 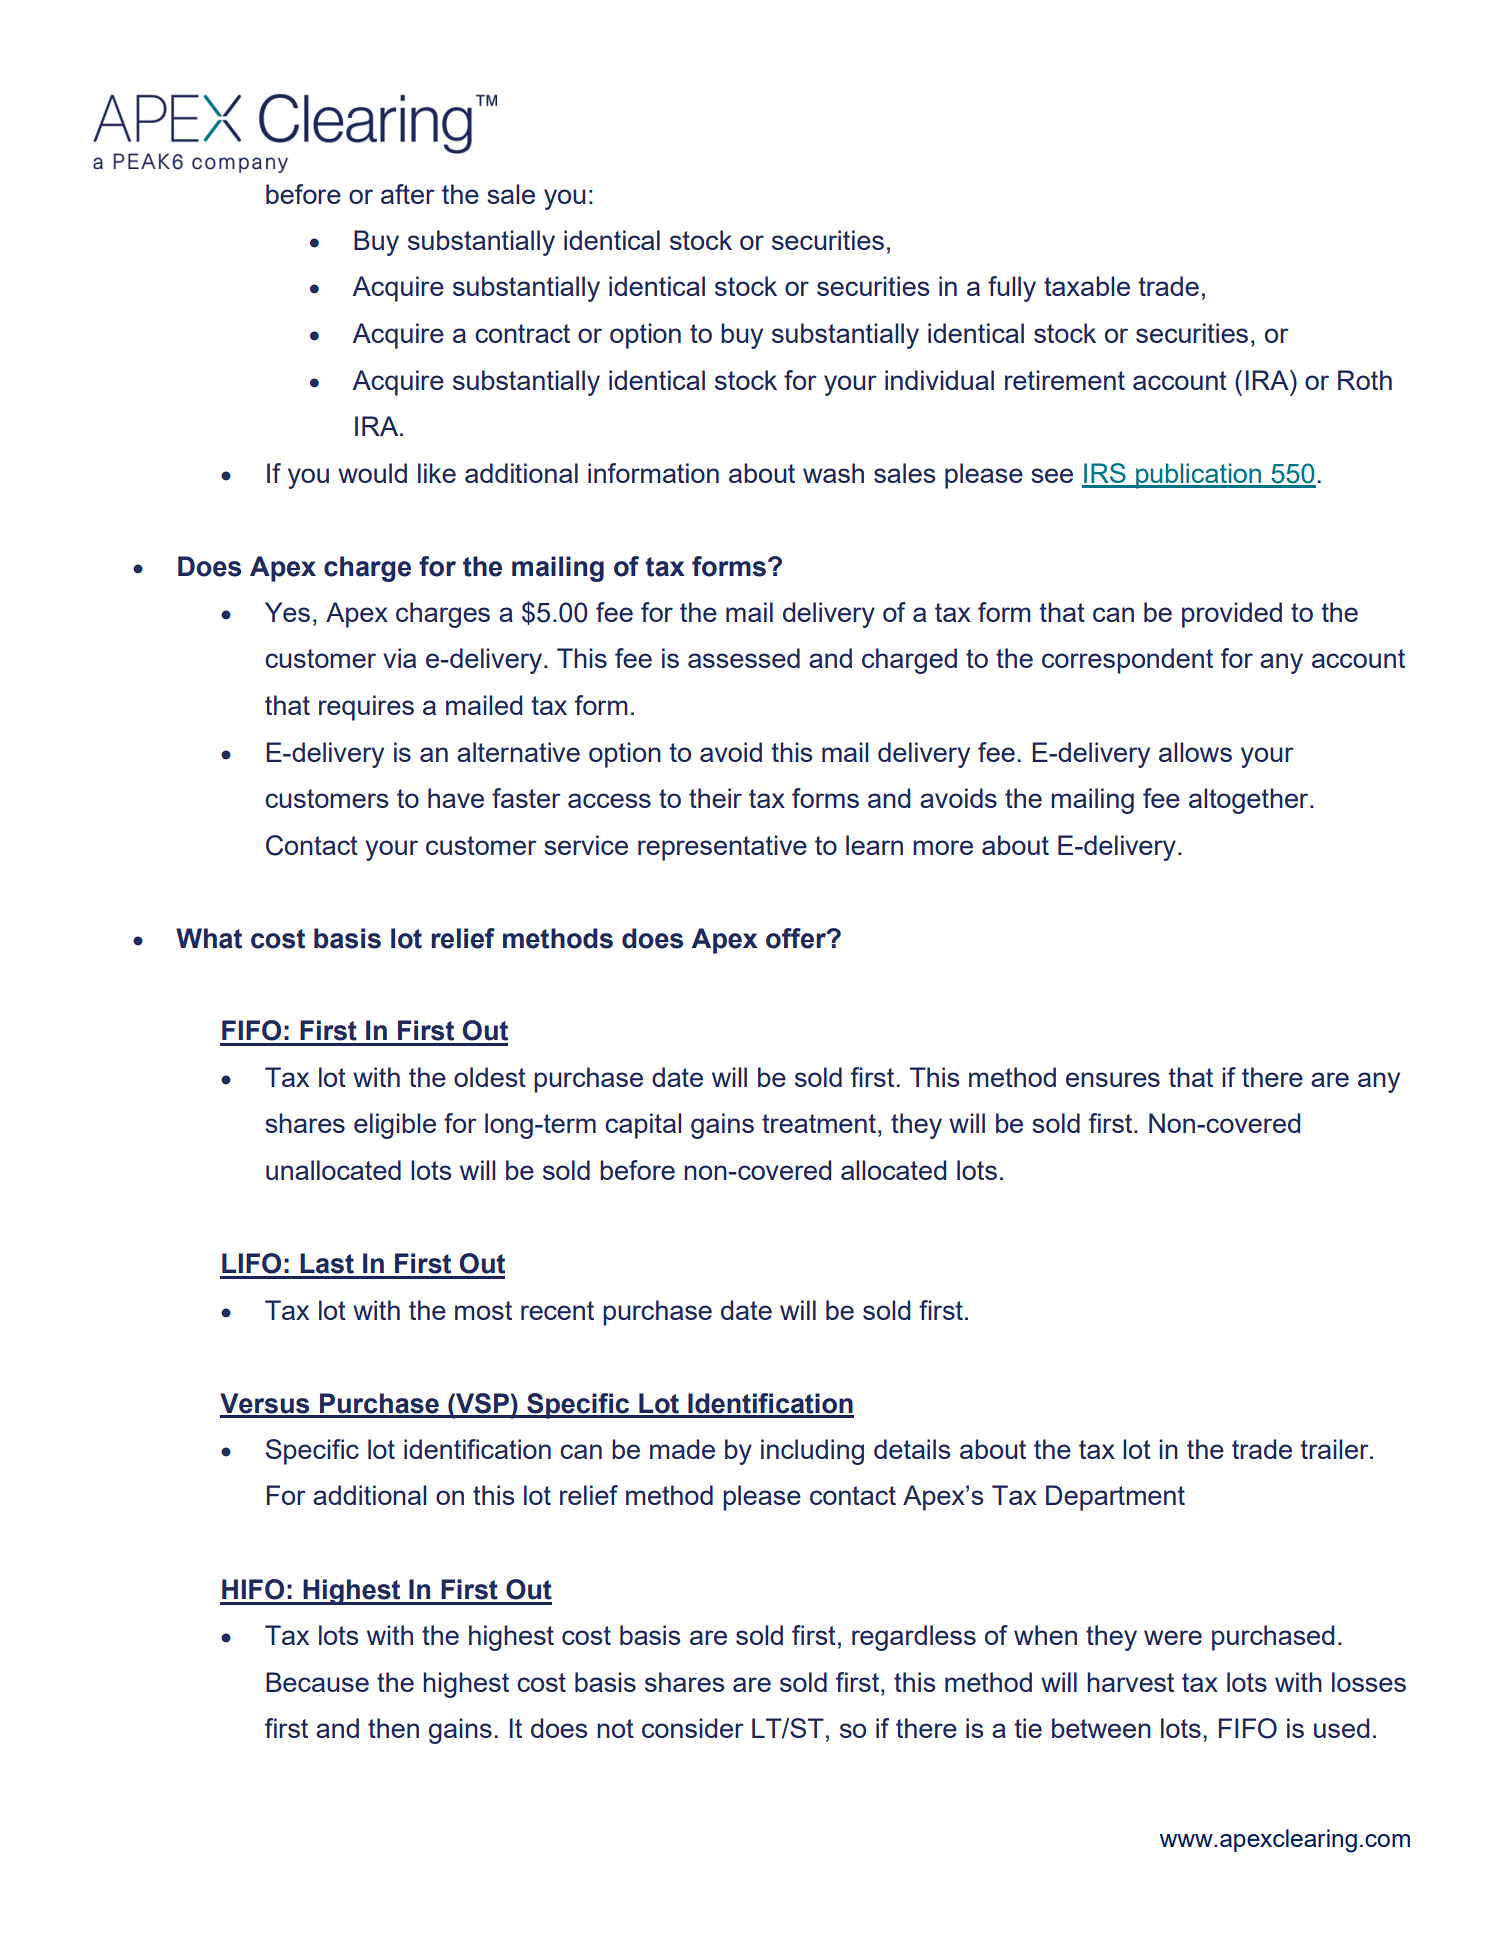 I want to click on ensures, so click(x=1113, y=1079).
